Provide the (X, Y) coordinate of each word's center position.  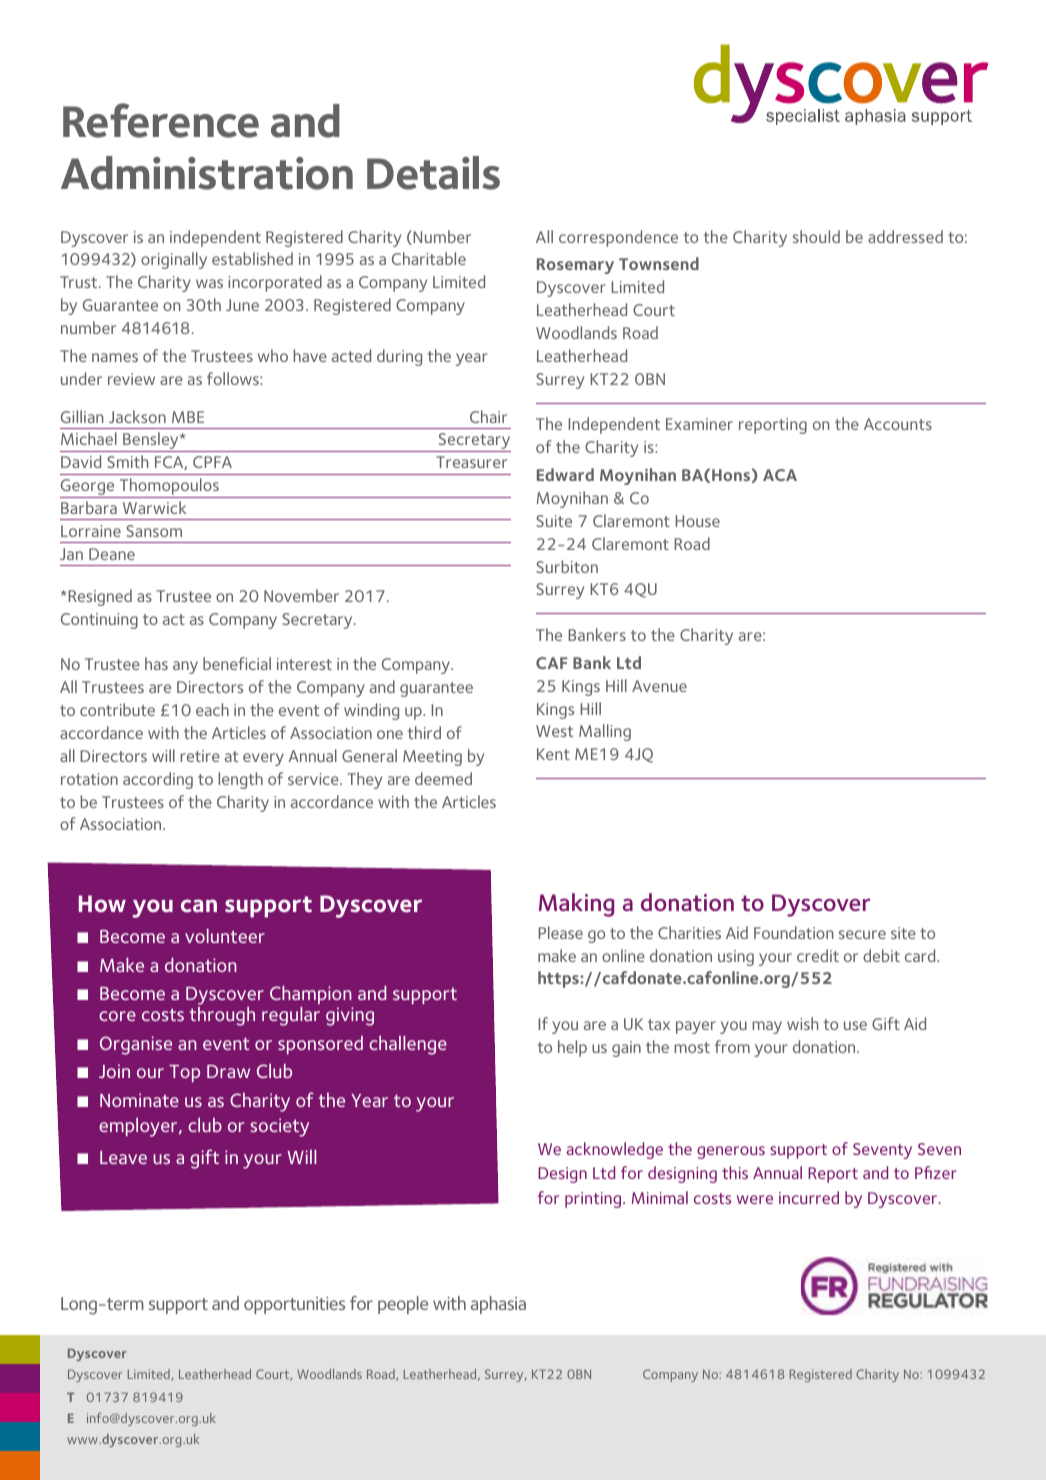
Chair (488, 416)
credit (818, 955)
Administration (207, 173)
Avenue (659, 686)
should (816, 236)
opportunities (294, 1305)
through (222, 1016)
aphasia (498, 1305)
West (554, 731)
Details (433, 173)
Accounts (898, 424)
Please (560, 932)
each (212, 709)
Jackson (137, 416)
